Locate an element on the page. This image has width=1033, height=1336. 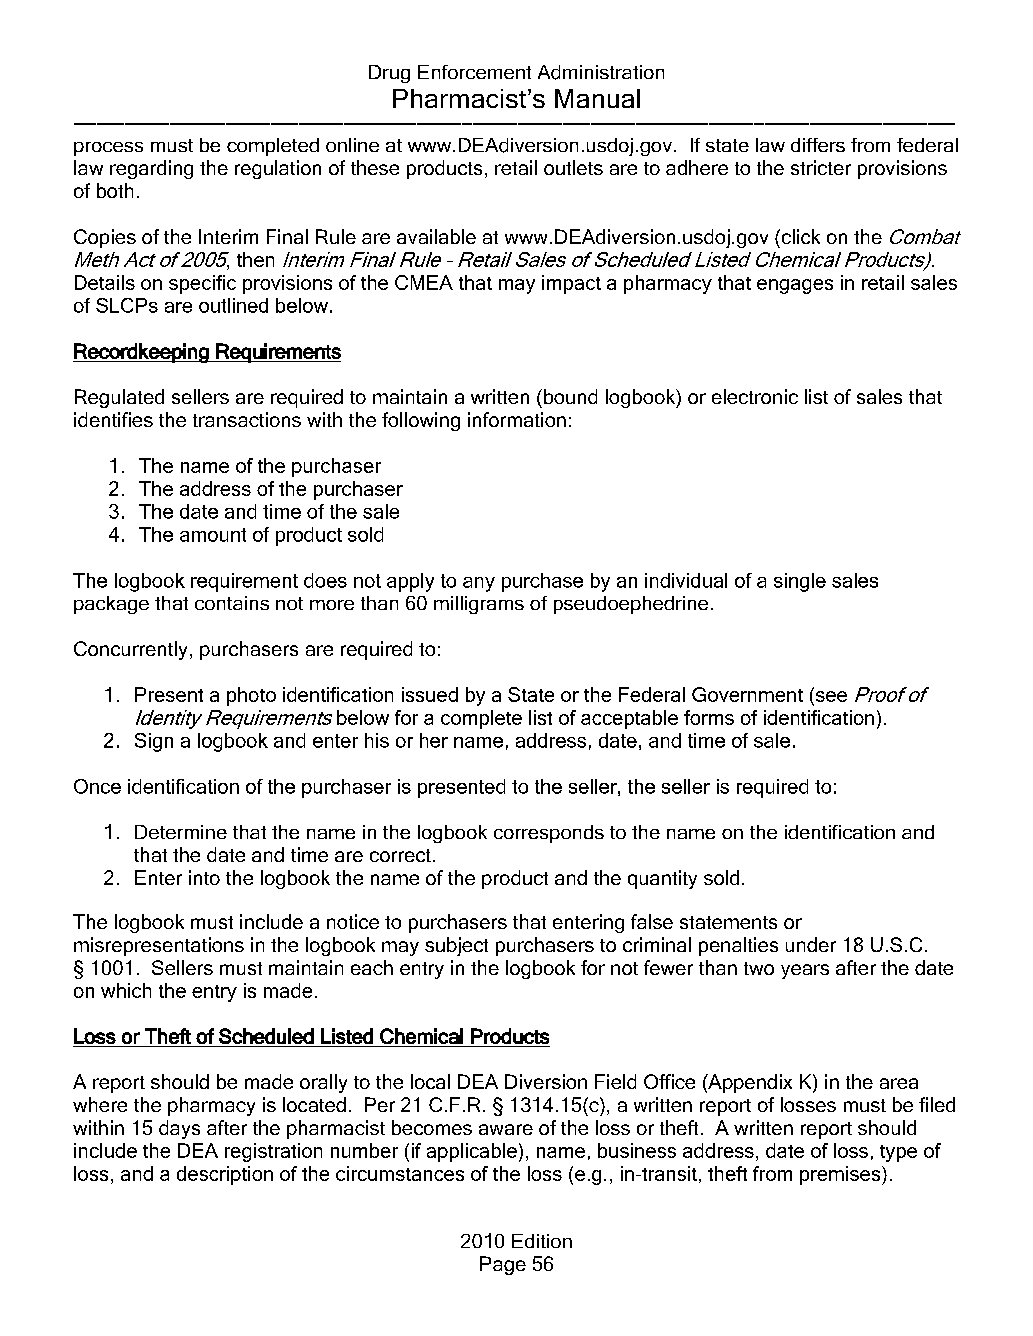
under is located at coordinates (811, 944).
